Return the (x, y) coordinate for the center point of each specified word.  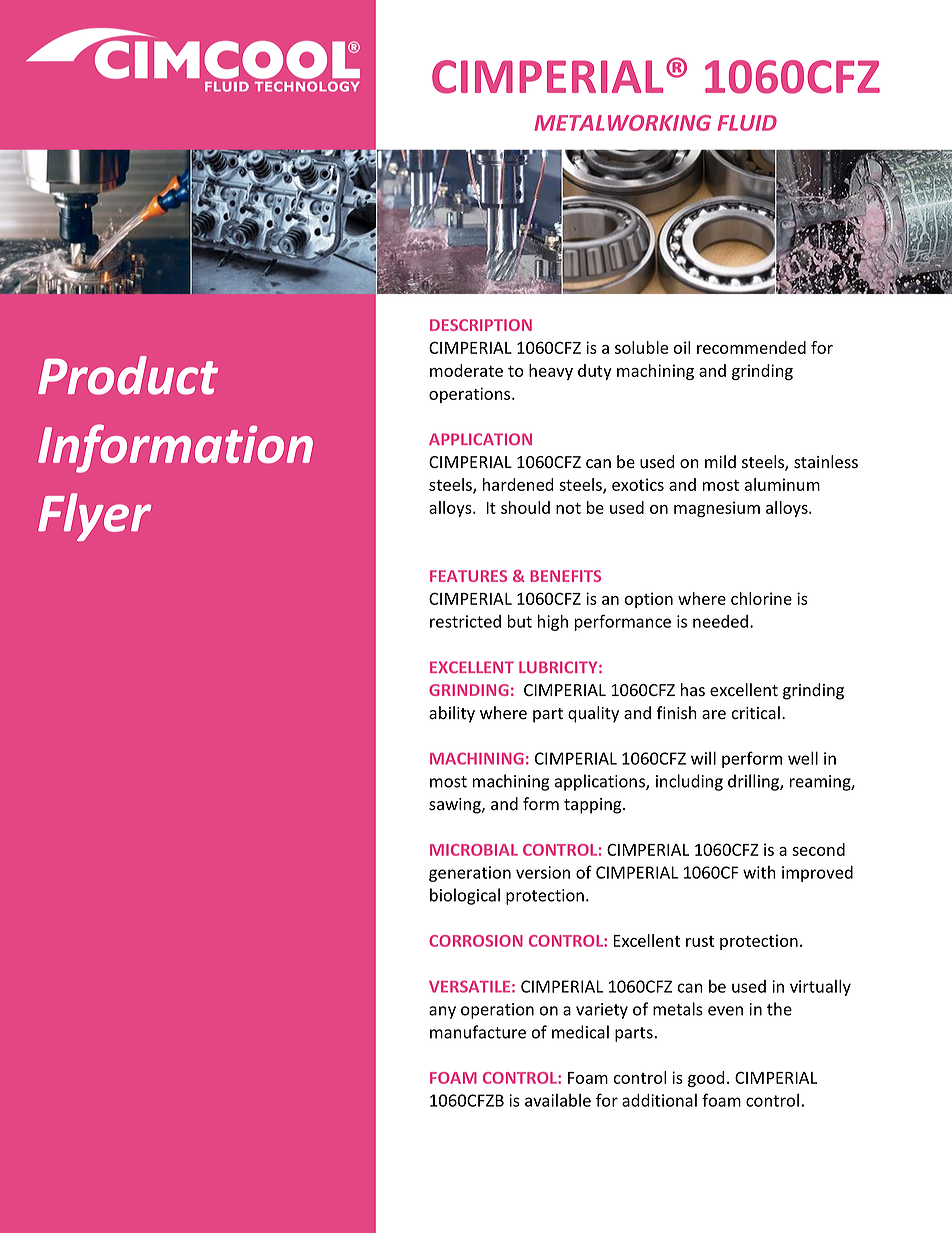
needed (720, 621)
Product (128, 375)
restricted (465, 621)
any (442, 1012)
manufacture (478, 1032)
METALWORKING (622, 123)
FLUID (747, 123)
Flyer (94, 517)
